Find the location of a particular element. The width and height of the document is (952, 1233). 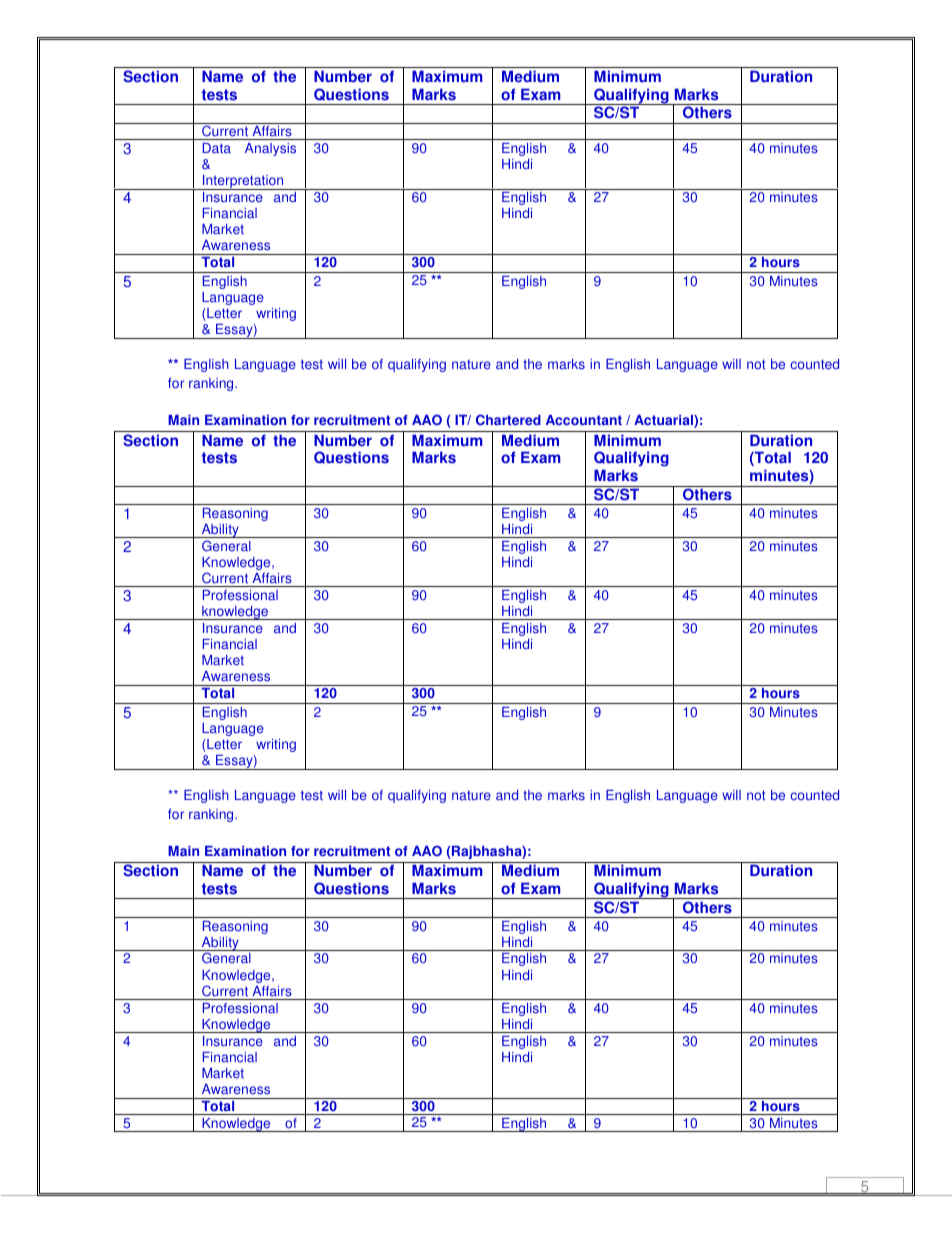

Analysis is located at coordinates (270, 149).
